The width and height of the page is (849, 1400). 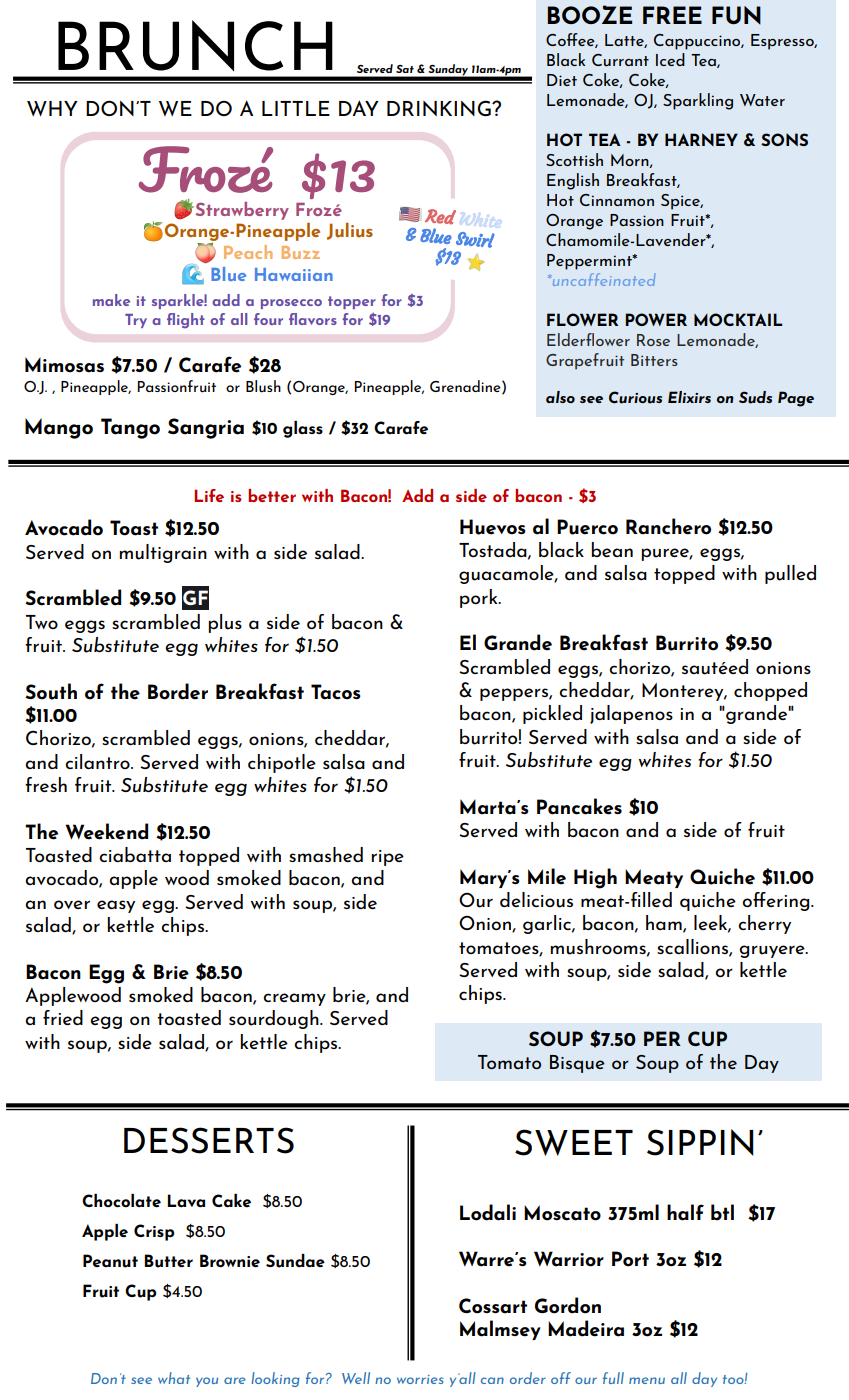 What do you see at coordinates (98, 761) in the page?
I see `cilantro` at bounding box center [98, 761].
